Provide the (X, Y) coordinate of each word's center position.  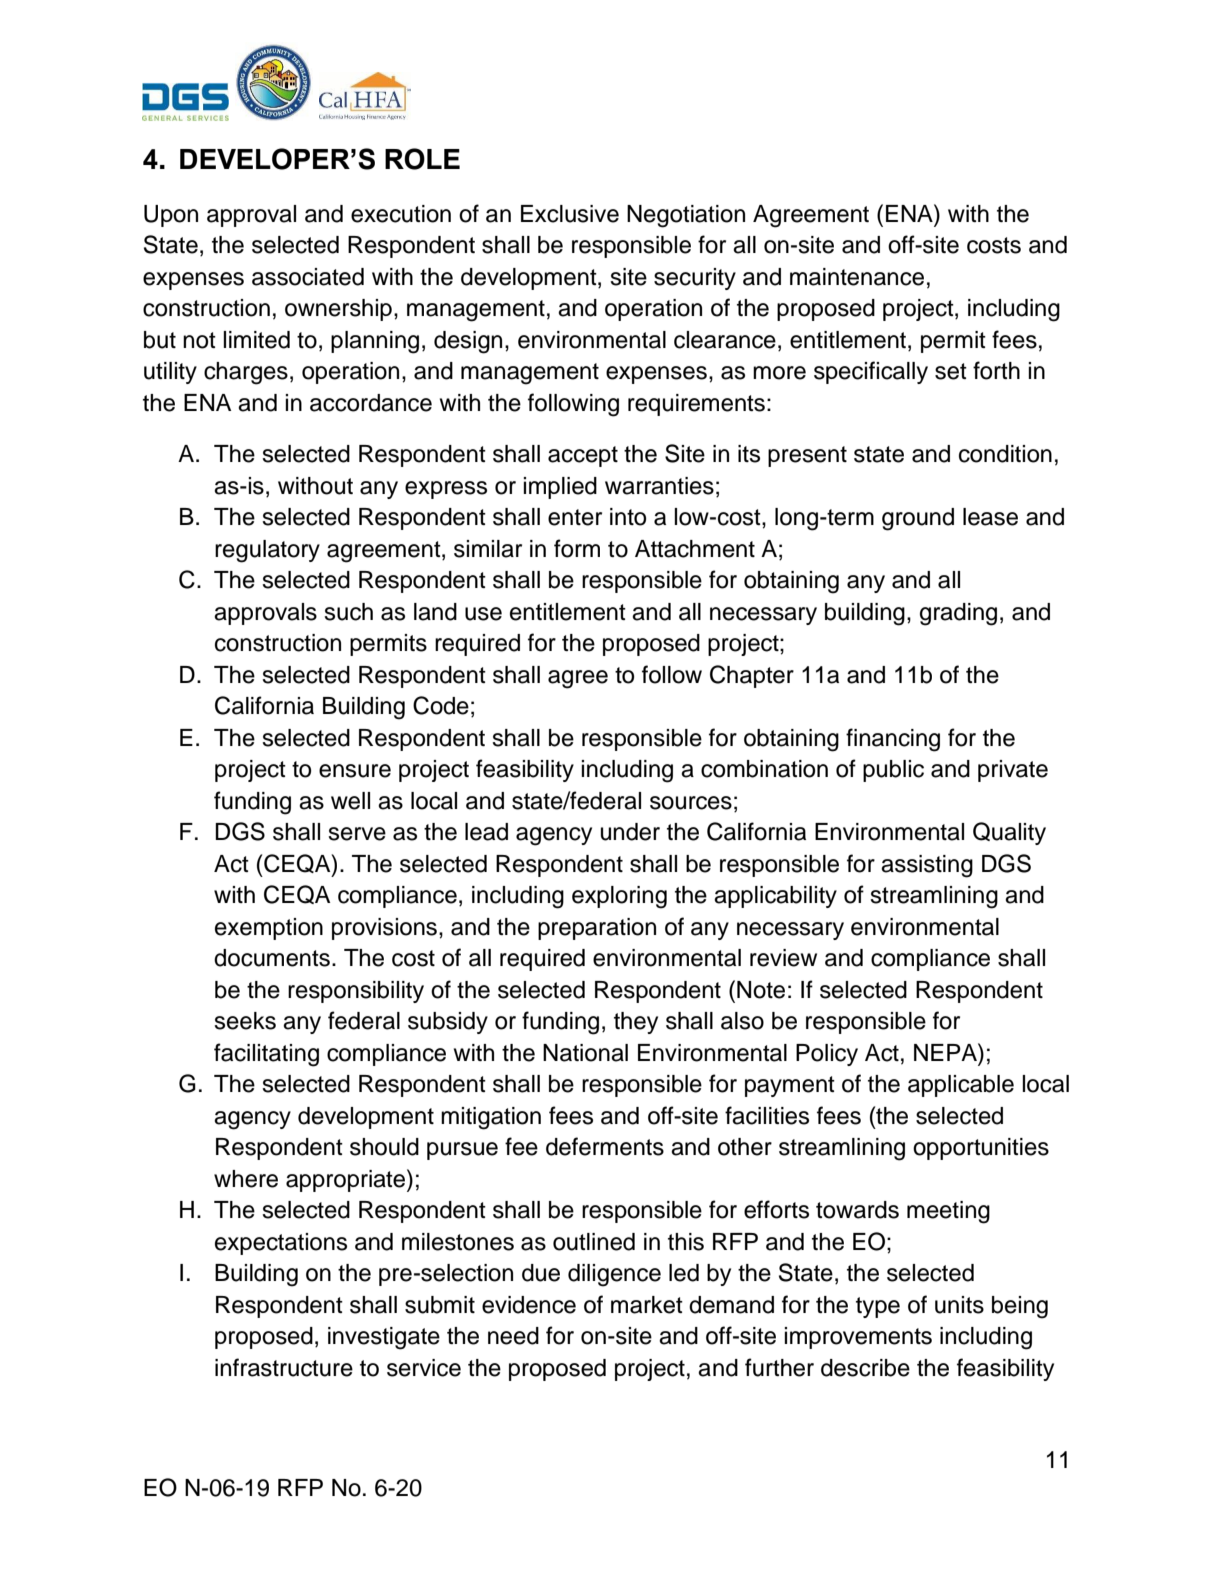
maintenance (857, 277)
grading (958, 614)
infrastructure (284, 1367)
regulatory (267, 551)
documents (272, 958)
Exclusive (570, 214)
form (577, 548)
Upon (171, 216)
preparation (597, 929)
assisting (927, 866)
